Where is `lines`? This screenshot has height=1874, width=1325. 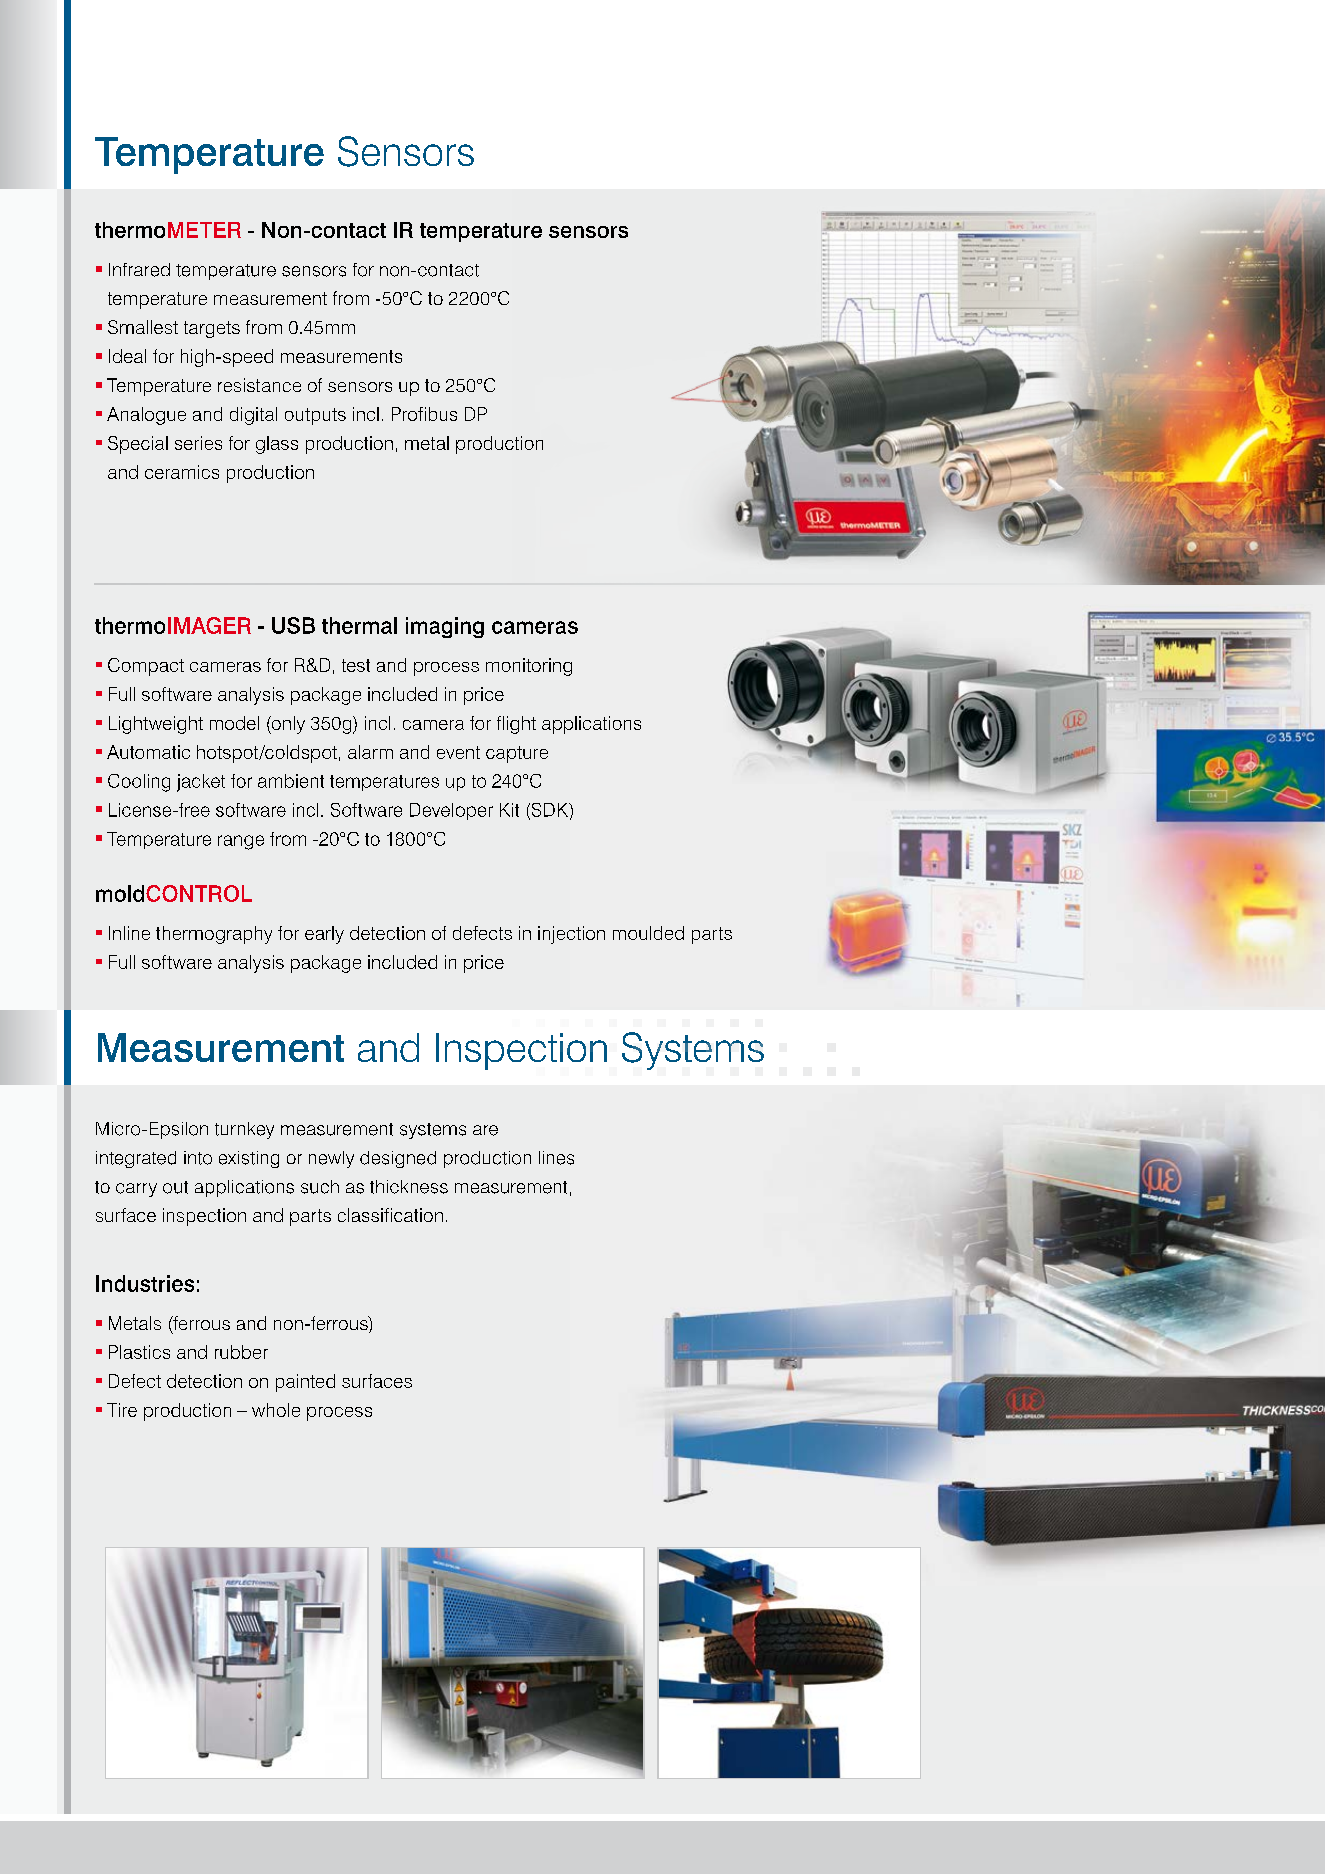
lines is located at coordinates (556, 1158).
